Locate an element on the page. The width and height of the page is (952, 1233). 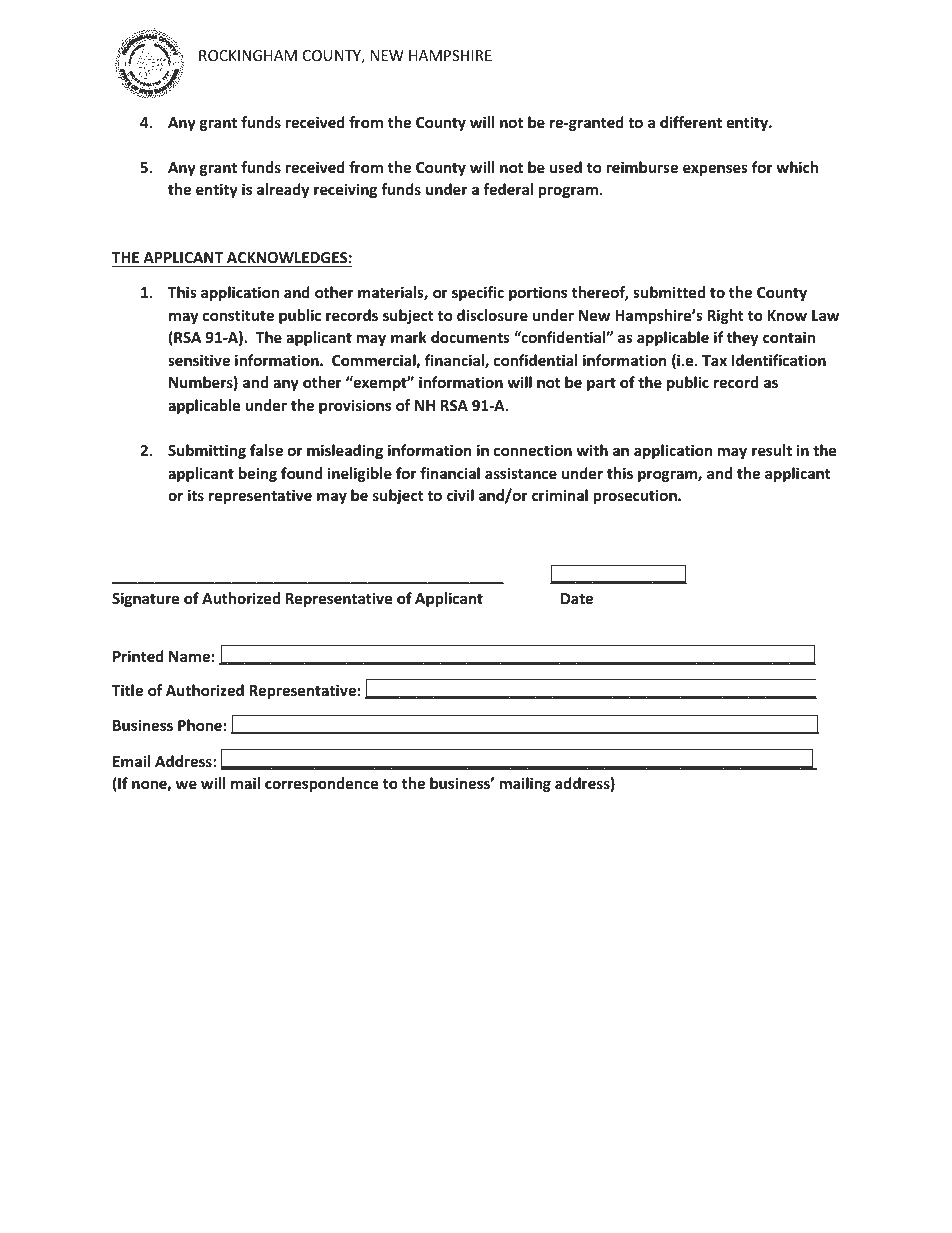
correspondence is located at coordinates (322, 784).
